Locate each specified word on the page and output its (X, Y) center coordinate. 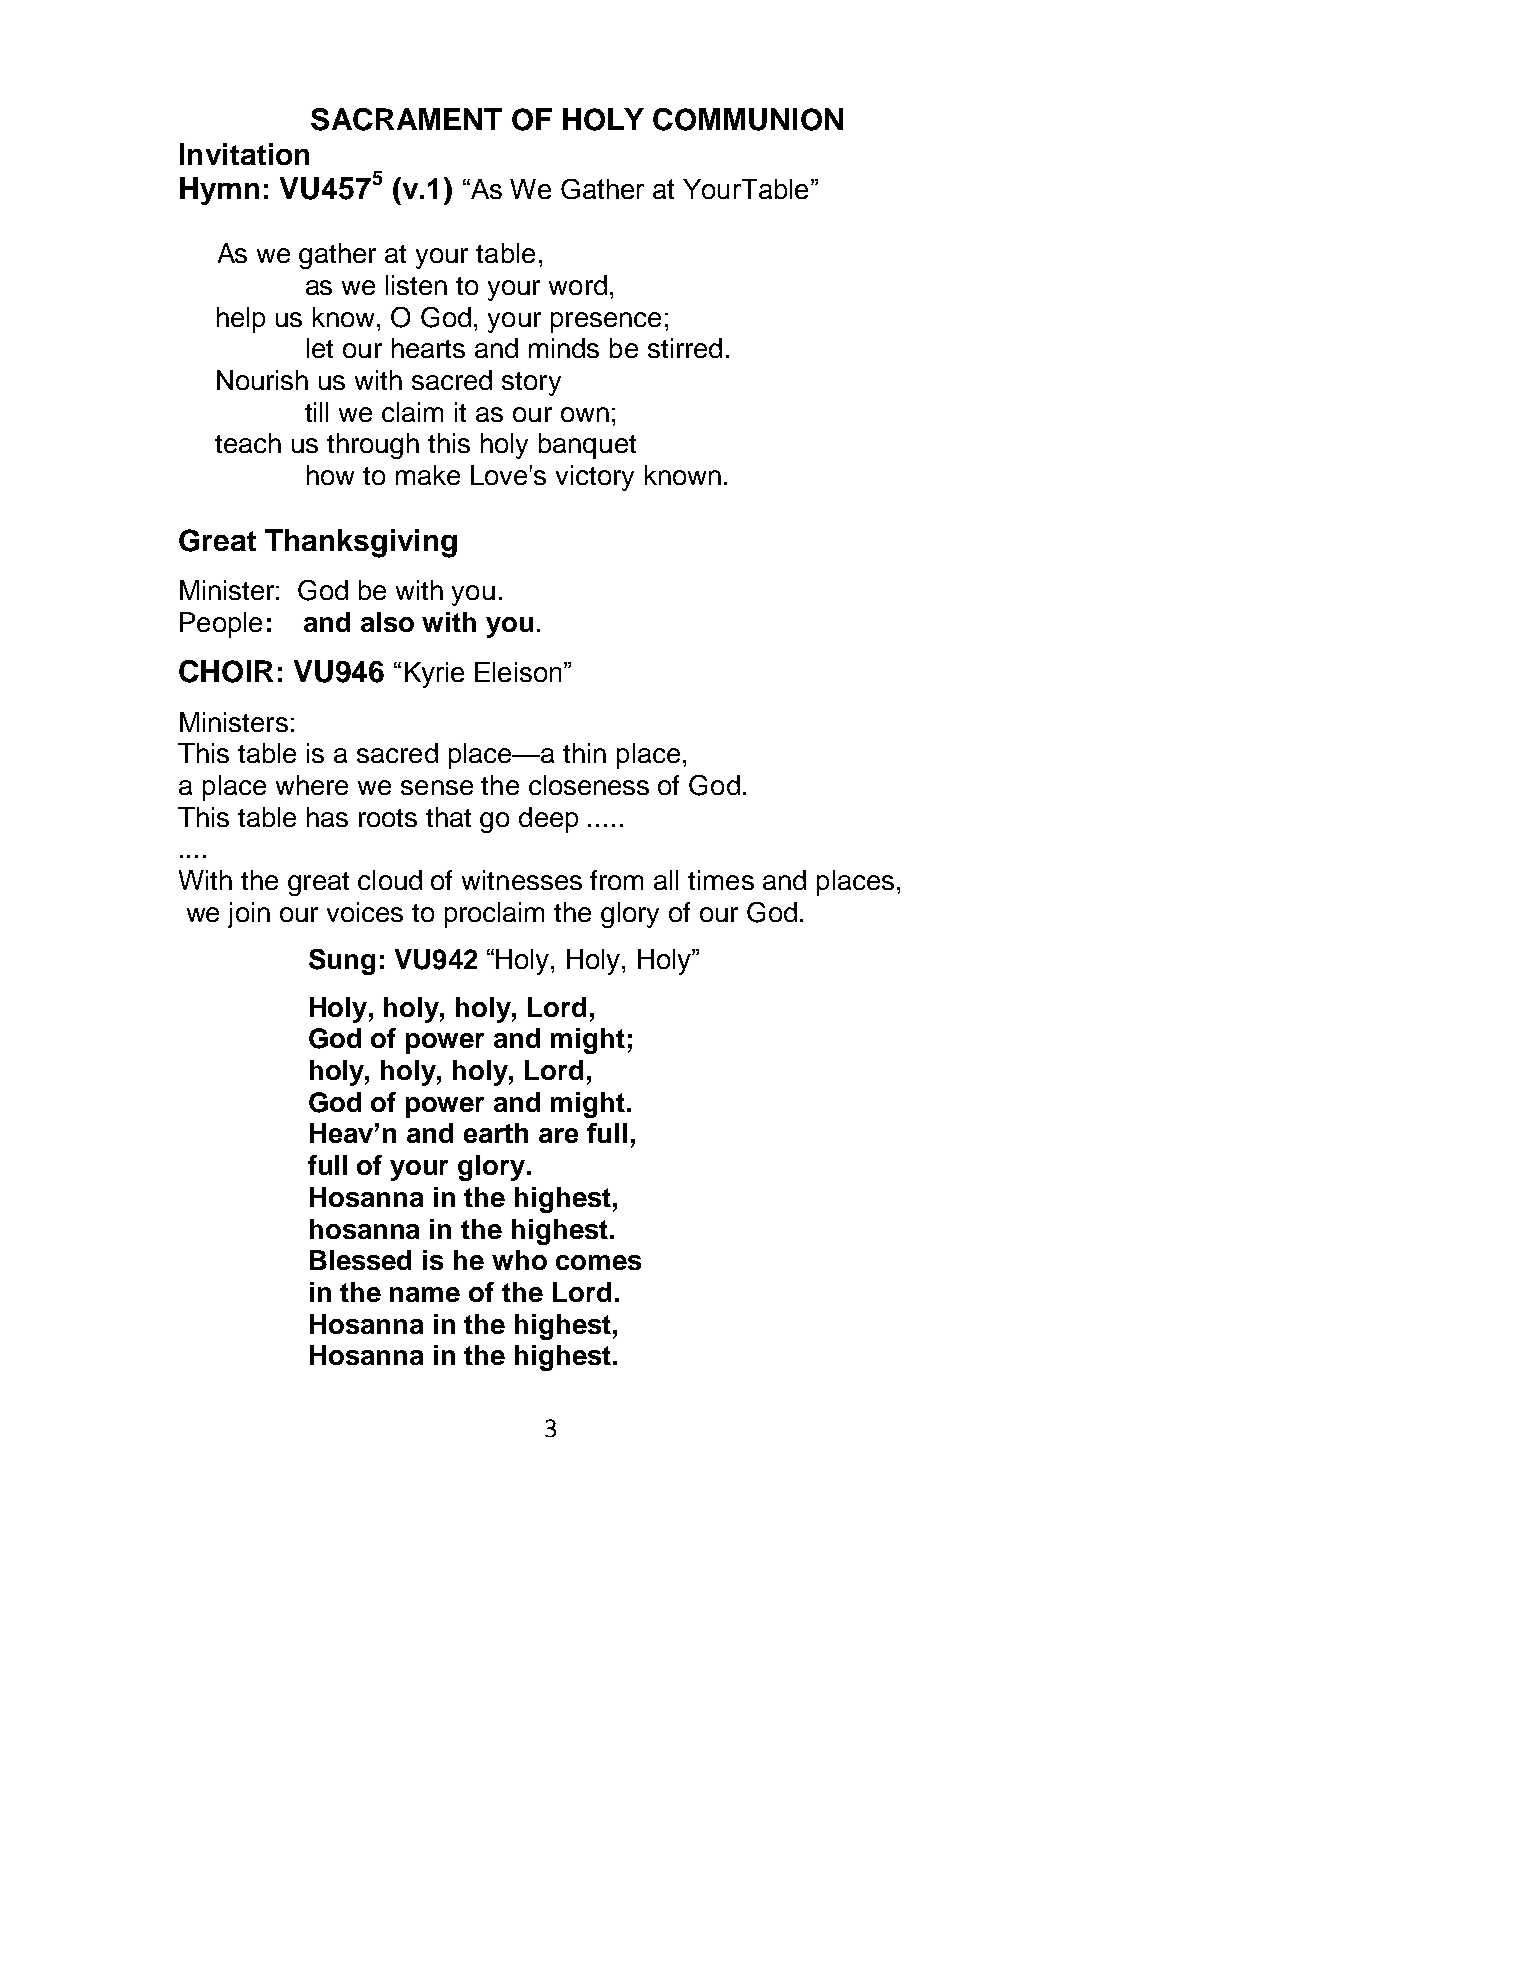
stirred (685, 348)
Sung (342, 962)
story (531, 384)
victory (595, 478)
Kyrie (434, 675)
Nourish (262, 380)
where (312, 785)
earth (496, 1133)
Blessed (360, 1260)
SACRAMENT (406, 119)
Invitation (244, 154)
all (666, 880)
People (221, 625)
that (448, 817)
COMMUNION (748, 119)
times (721, 880)
